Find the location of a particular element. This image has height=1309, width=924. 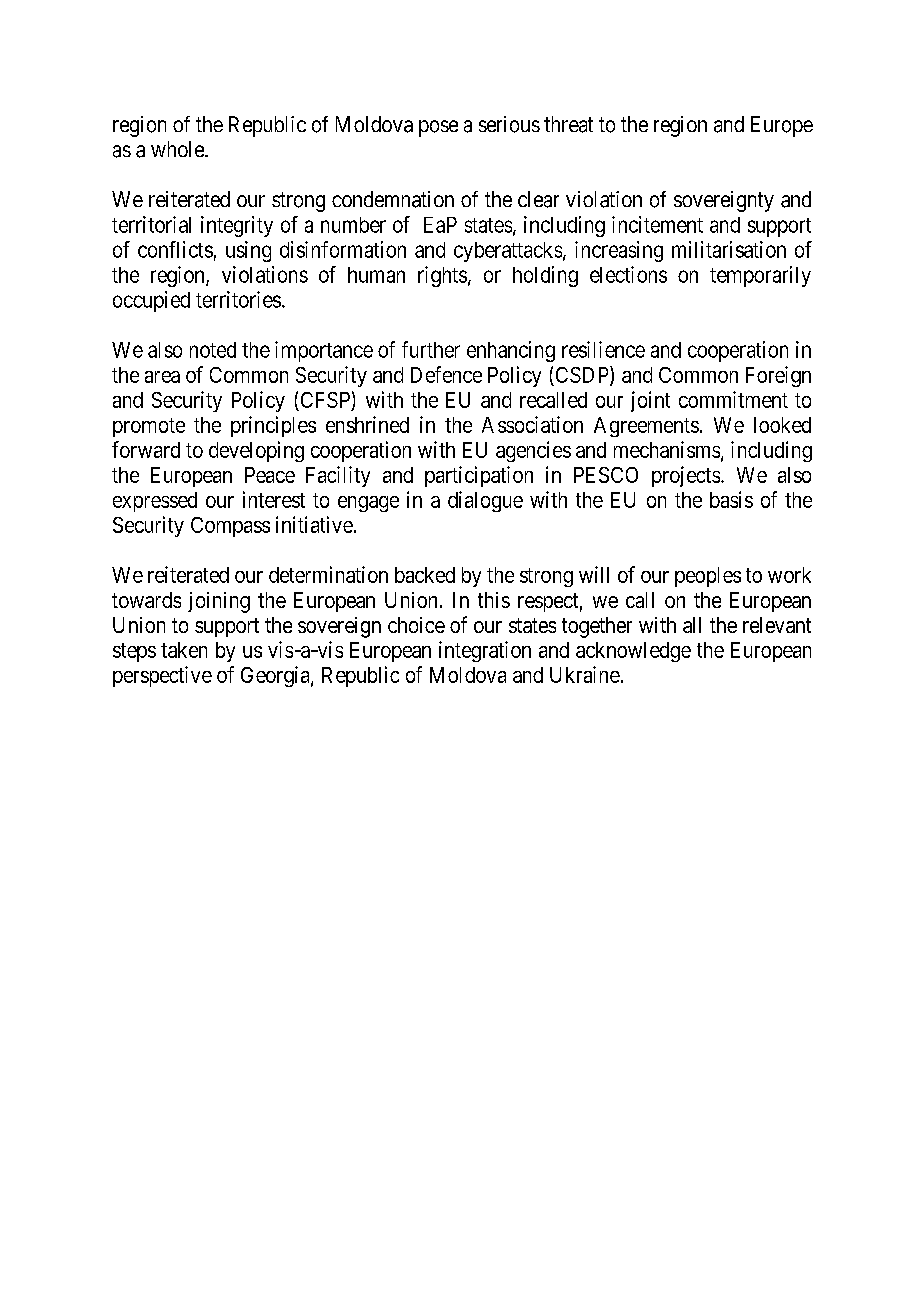

taken is located at coordinates (184, 650).
